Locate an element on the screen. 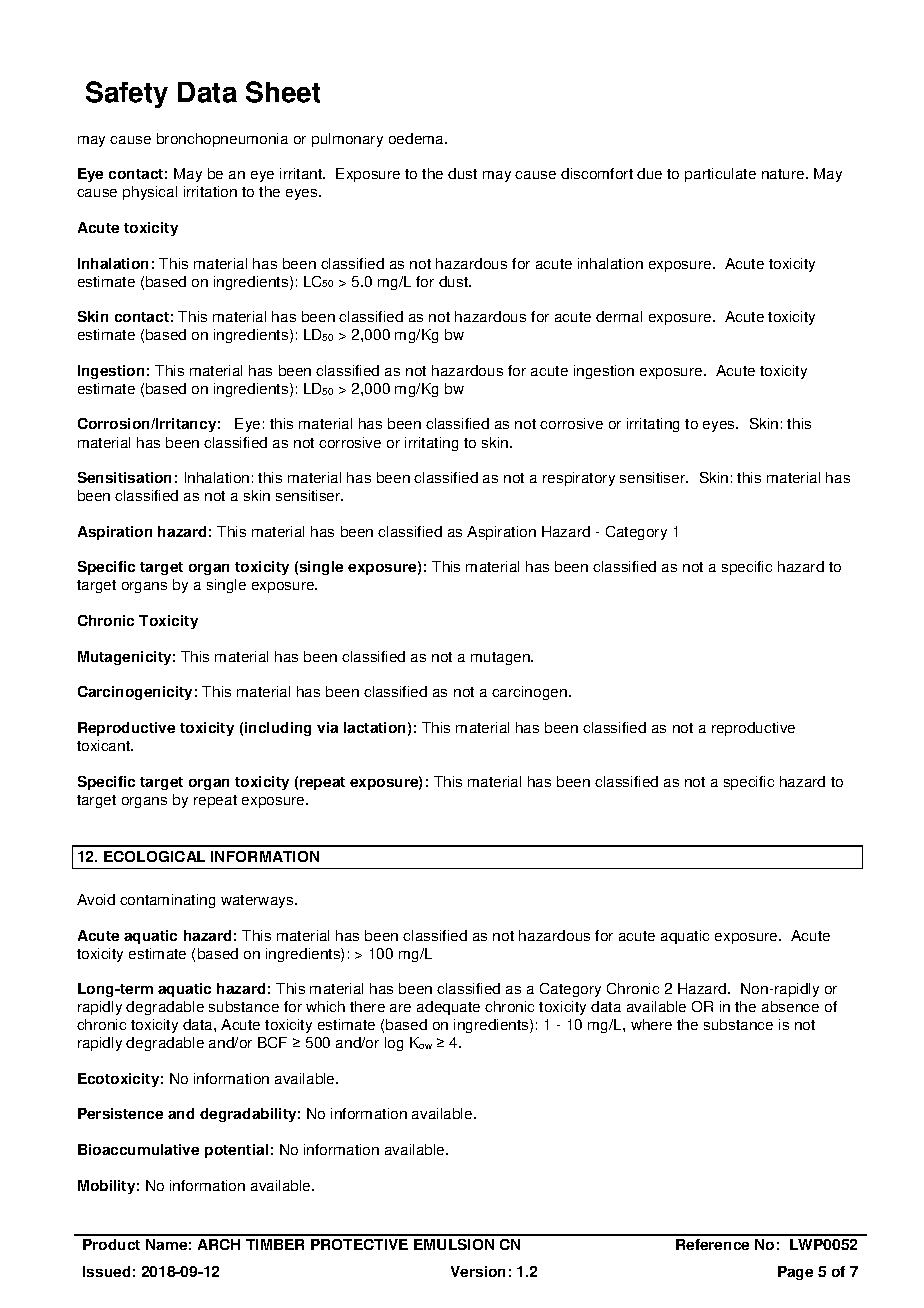 The image size is (924, 1308). respiratory is located at coordinates (579, 479).
